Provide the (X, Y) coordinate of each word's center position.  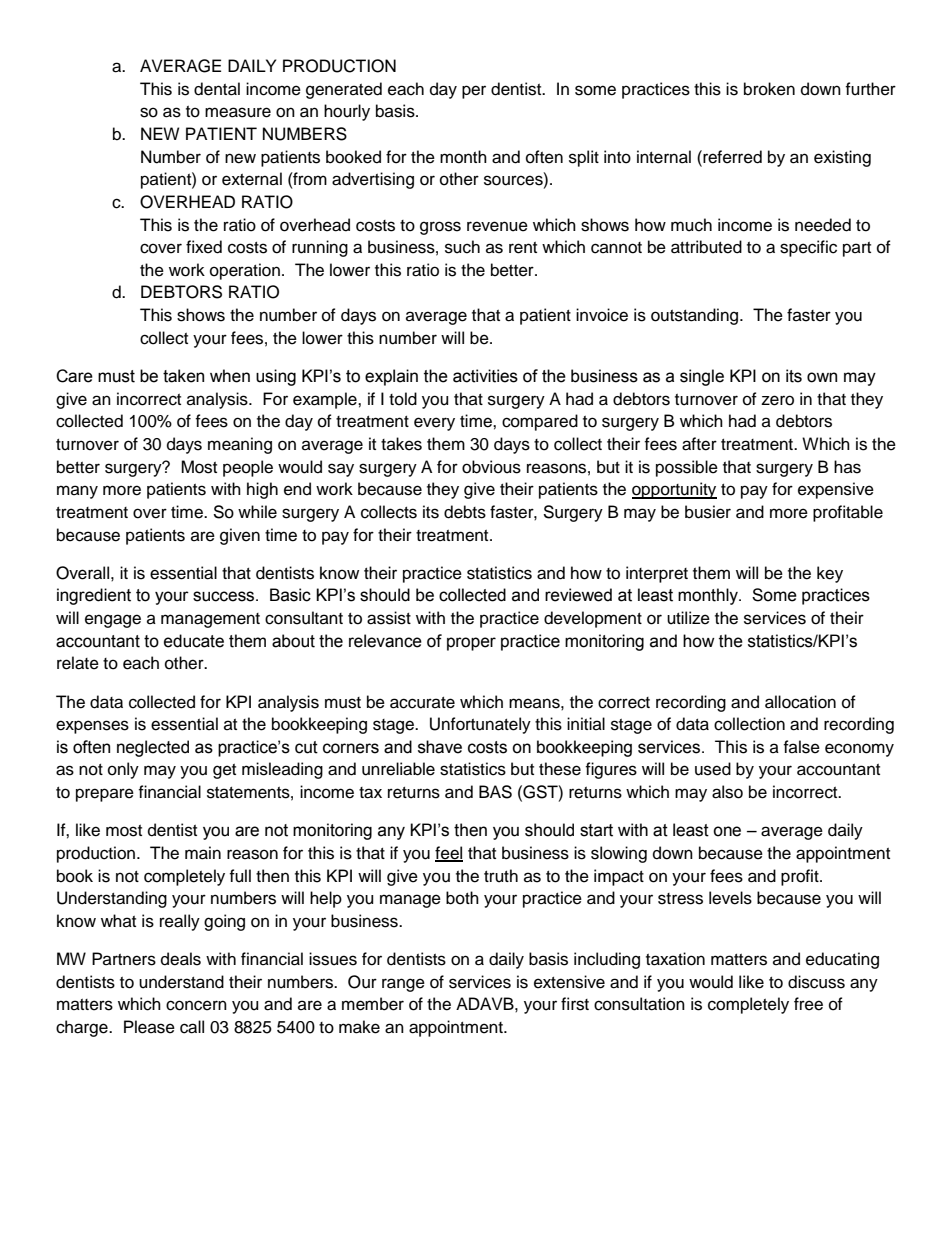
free (808, 1004)
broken (769, 89)
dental (217, 89)
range (403, 985)
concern (196, 1005)
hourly (347, 112)
